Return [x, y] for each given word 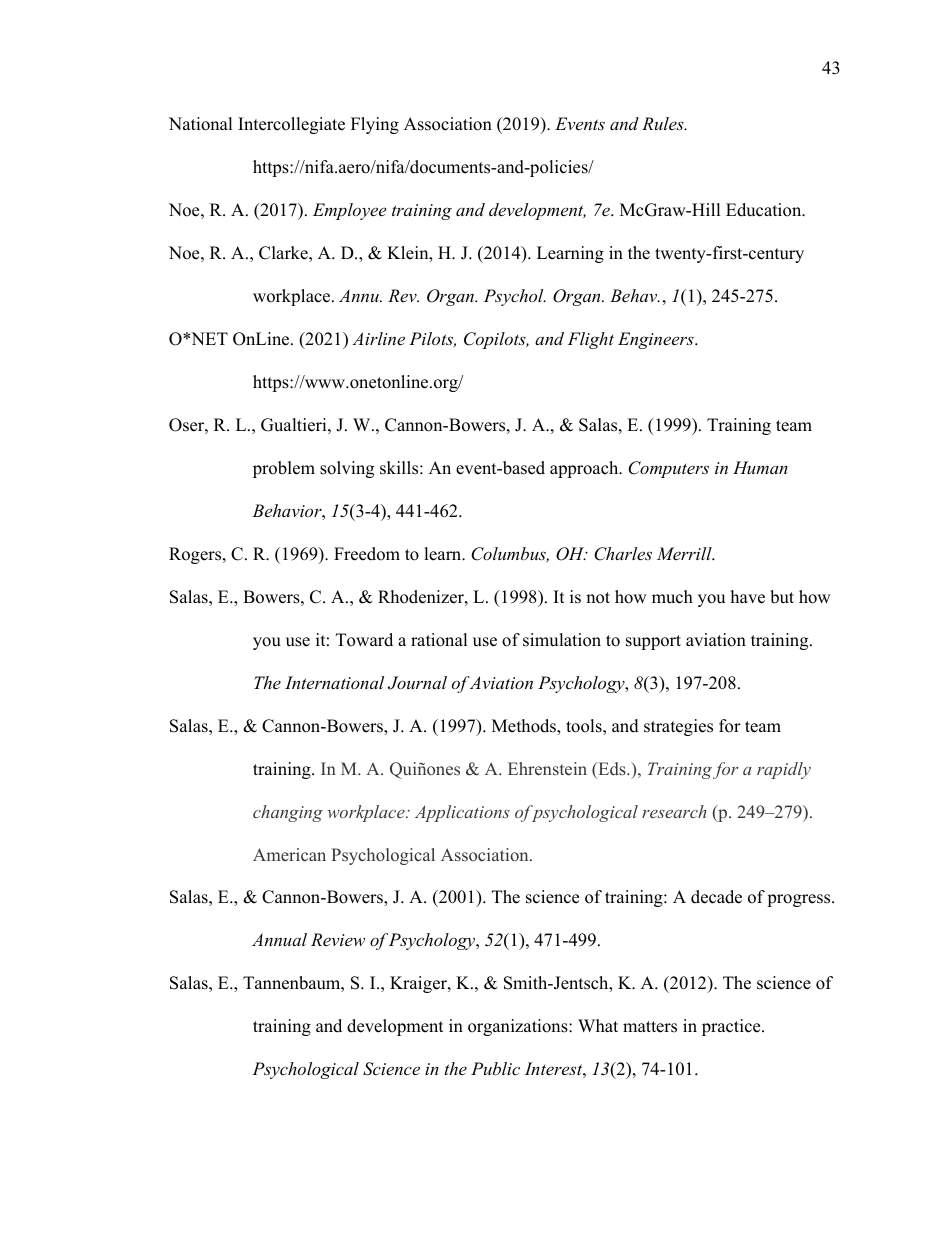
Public [495, 1068]
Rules [664, 123]
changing [288, 813]
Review [338, 939]
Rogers [196, 555]
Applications [462, 813]
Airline [378, 338]
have [748, 597]
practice [732, 1027]
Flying [375, 125]
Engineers [657, 340]
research [674, 811]
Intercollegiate [291, 125]
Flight [591, 340]
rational [439, 640]
